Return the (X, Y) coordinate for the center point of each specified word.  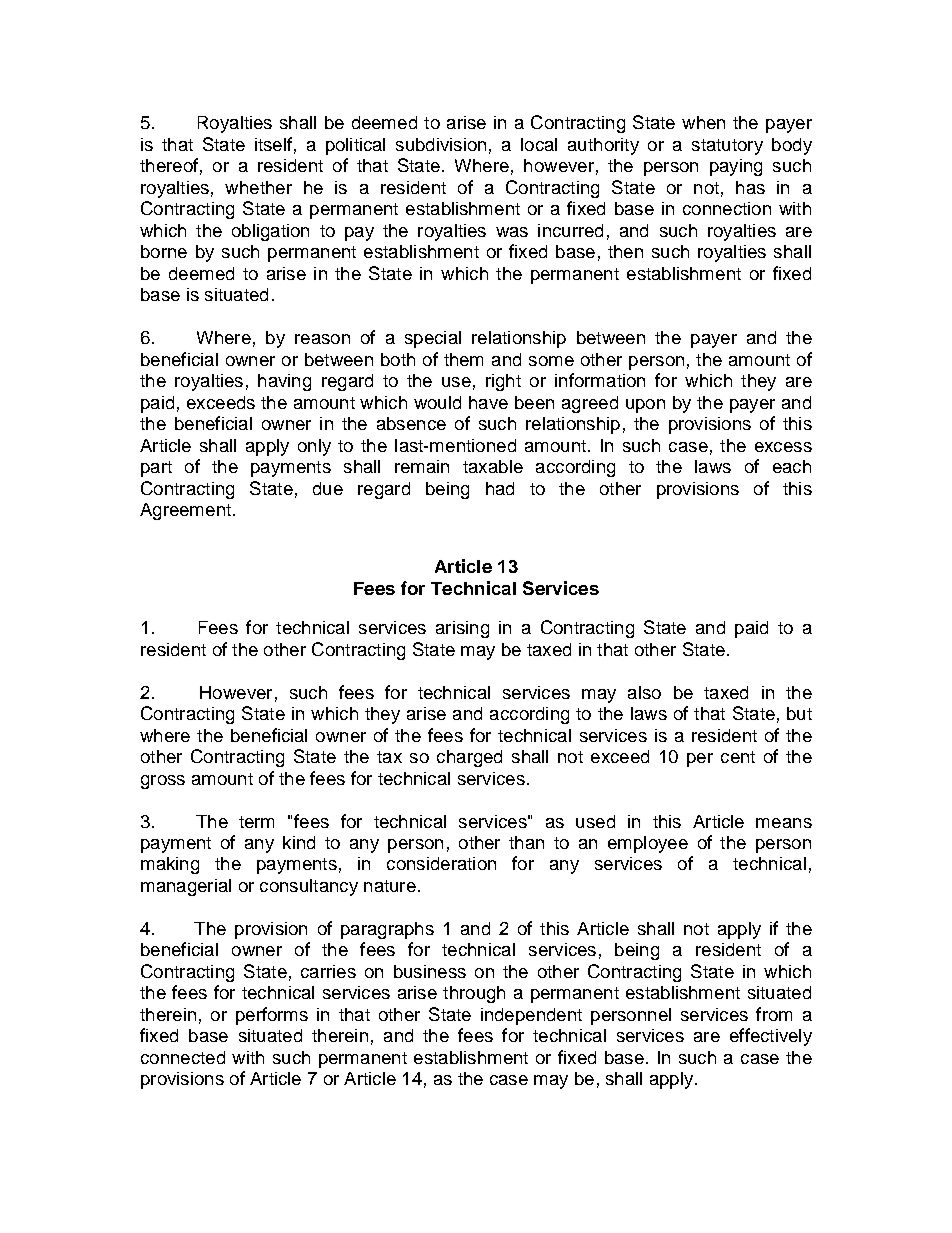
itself (273, 144)
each (792, 466)
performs (272, 1016)
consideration (441, 863)
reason (322, 339)
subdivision (441, 144)
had (500, 488)
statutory (727, 147)
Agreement (185, 511)
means (784, 823)
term (256, 822)
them (463, 359)
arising (462, 629)
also (644, 692)
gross (163, 782)
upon (645, 406)
